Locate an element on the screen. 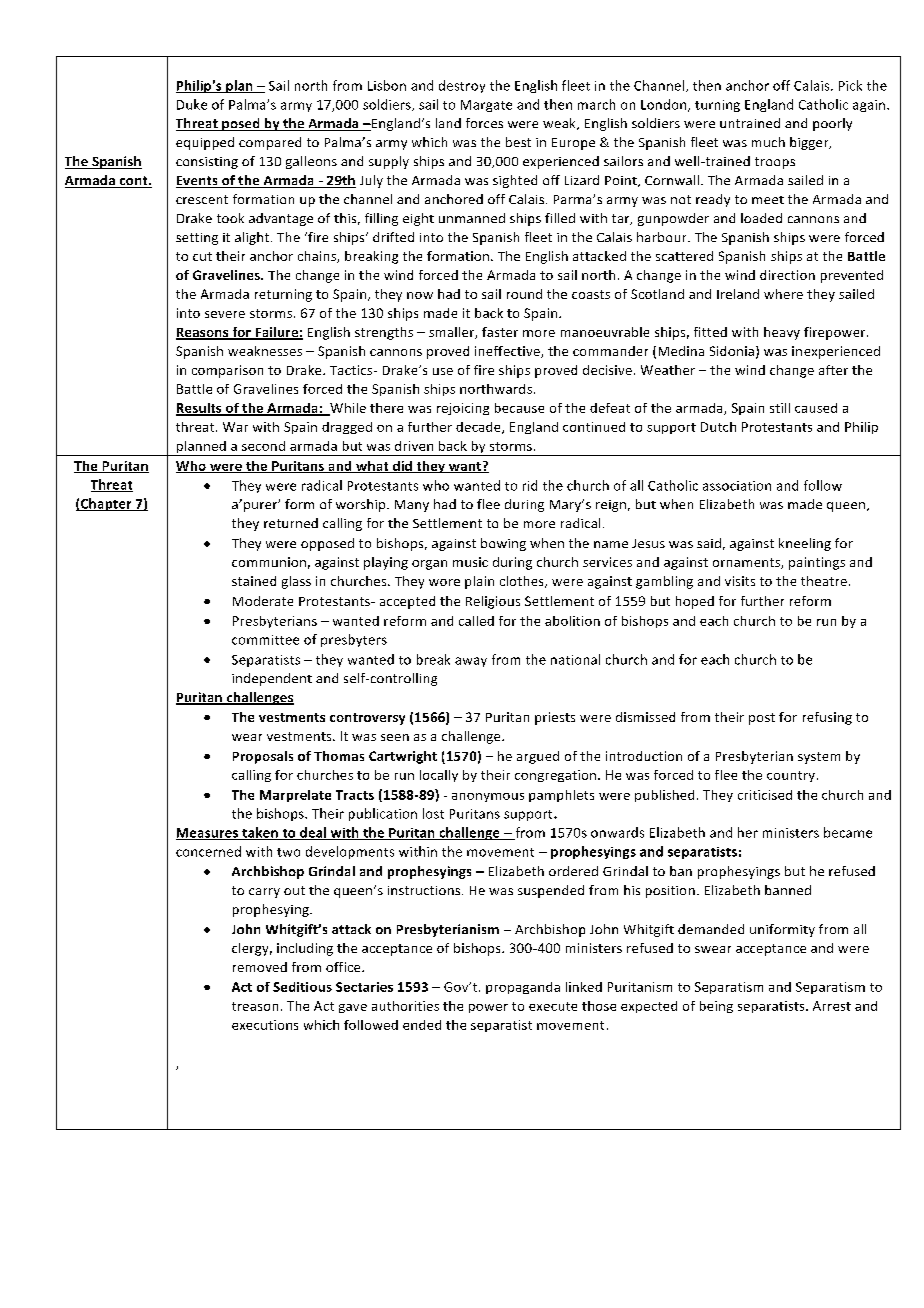  association is located at coordinates (737, 486).
